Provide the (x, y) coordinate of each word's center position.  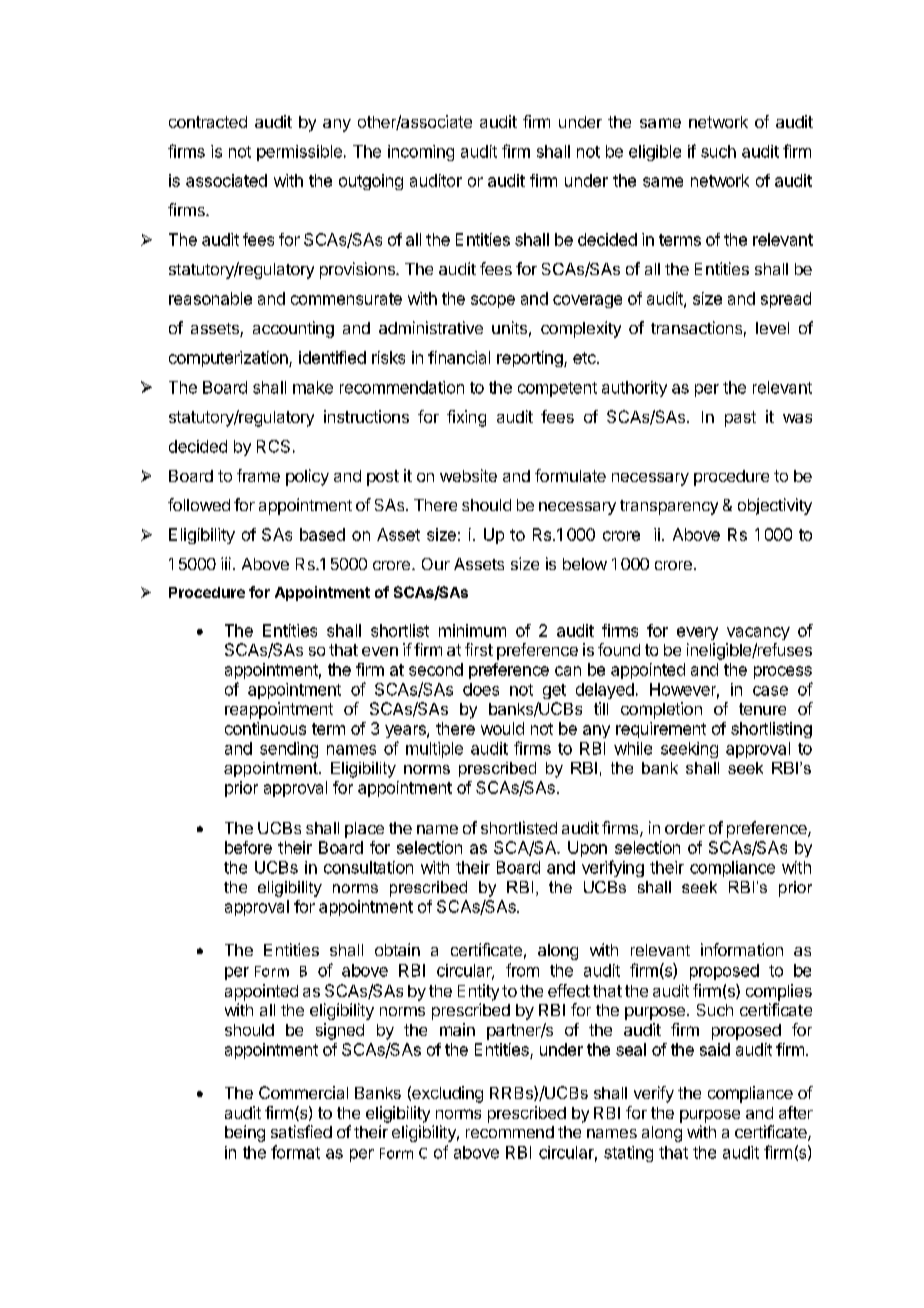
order (685, 828)
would (502, 728)
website (468, 475)
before (248, 847)
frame (258, 475)
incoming (421, 153)
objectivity (775, 506)
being (245, 1133)
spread (786, 300)
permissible (299, 153)
